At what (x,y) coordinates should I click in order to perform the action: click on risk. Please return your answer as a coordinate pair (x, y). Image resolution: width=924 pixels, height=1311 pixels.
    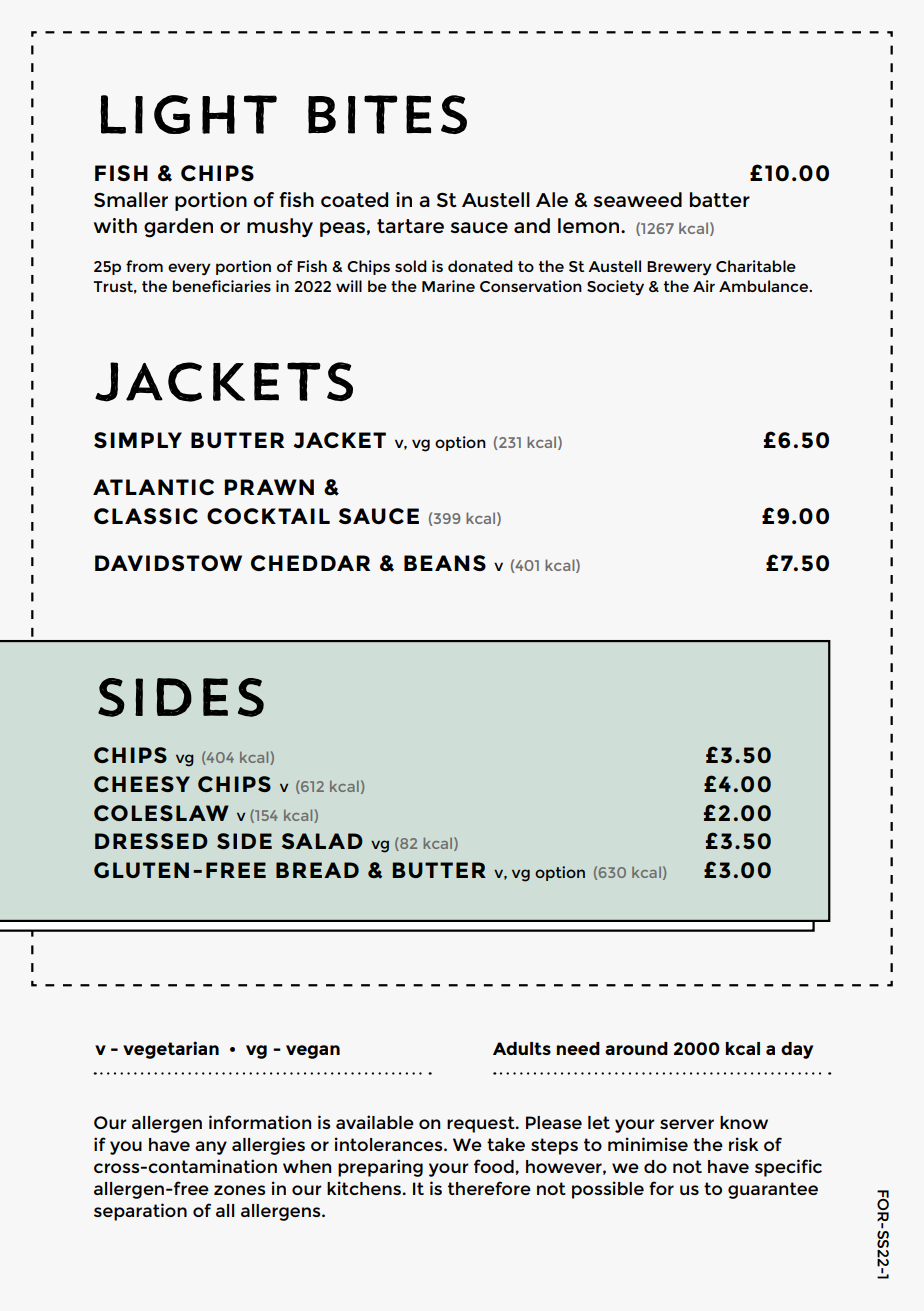
    Looking at the image, I should click on (743, 1144).
